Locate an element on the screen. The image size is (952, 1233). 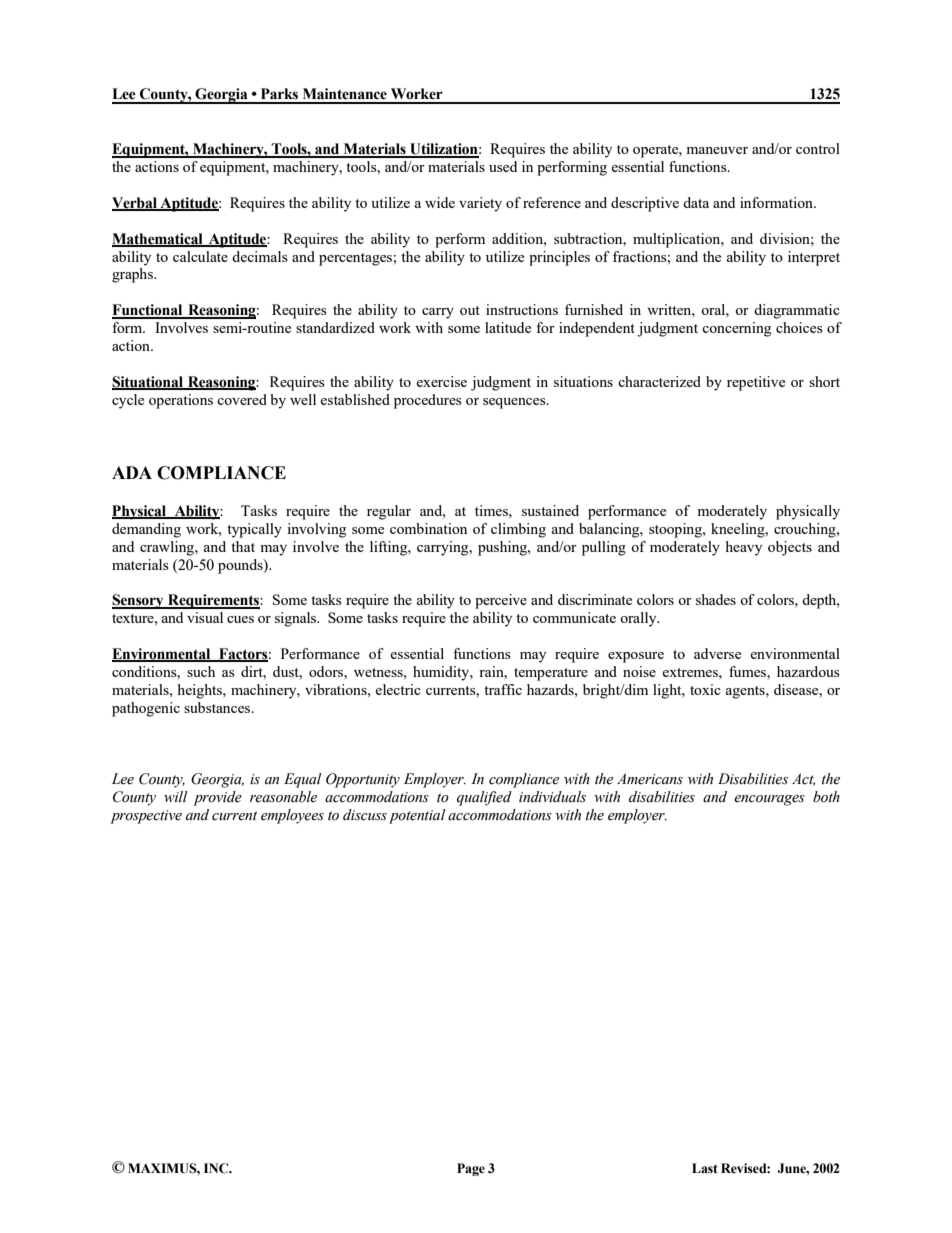
Parks is located at coordinates (279, 94).
